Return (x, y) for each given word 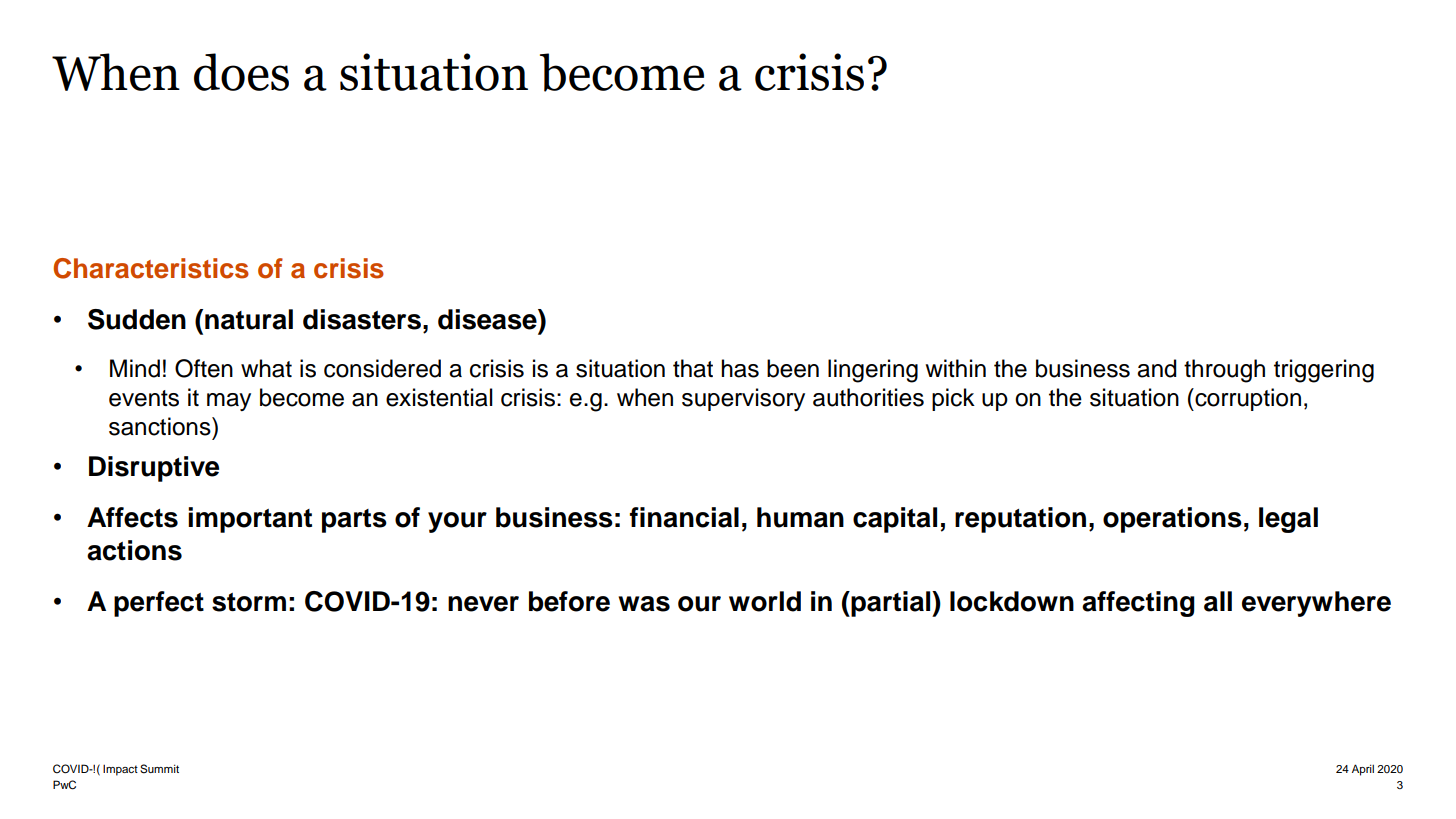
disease (488, 319)
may (229, 402)
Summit (159, 769)
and (1157, 368)
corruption (1247, 399)
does (241, 72)
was (644, 604)
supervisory (743, 399)
